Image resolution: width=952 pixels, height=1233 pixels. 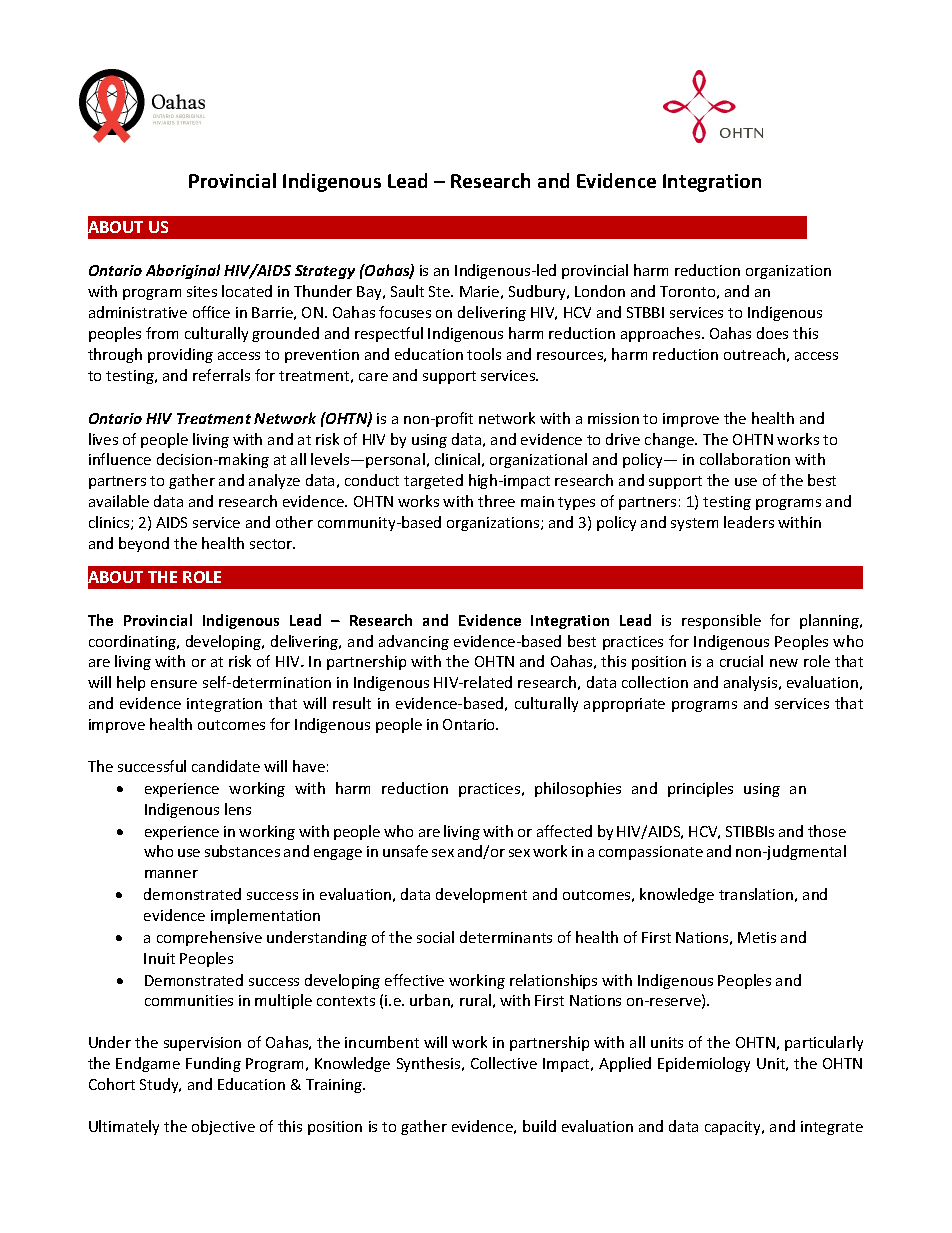 I want to click on sites, so click(x=202, y=291).
